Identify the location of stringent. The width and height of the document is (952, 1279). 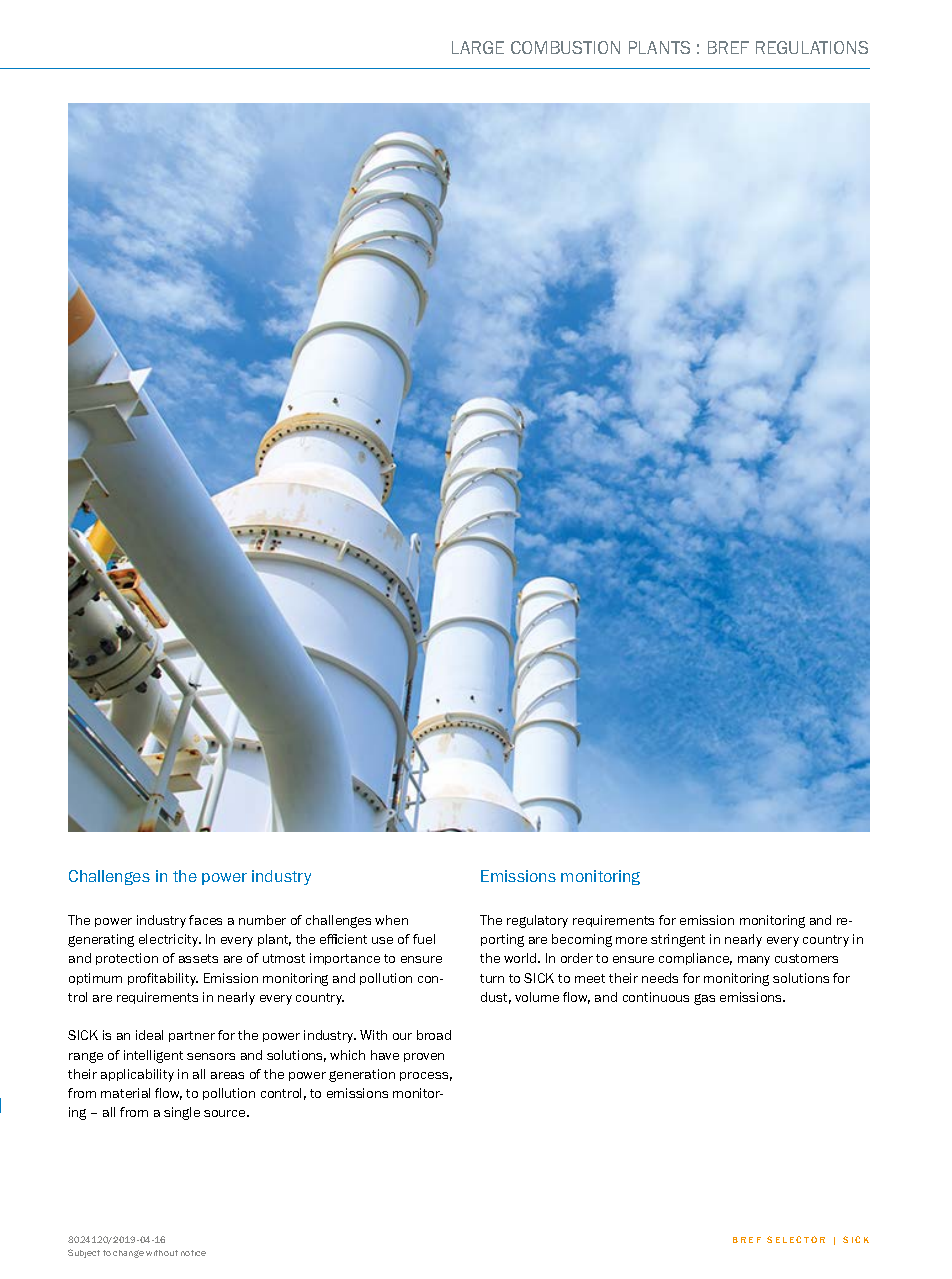
(678, 940).
